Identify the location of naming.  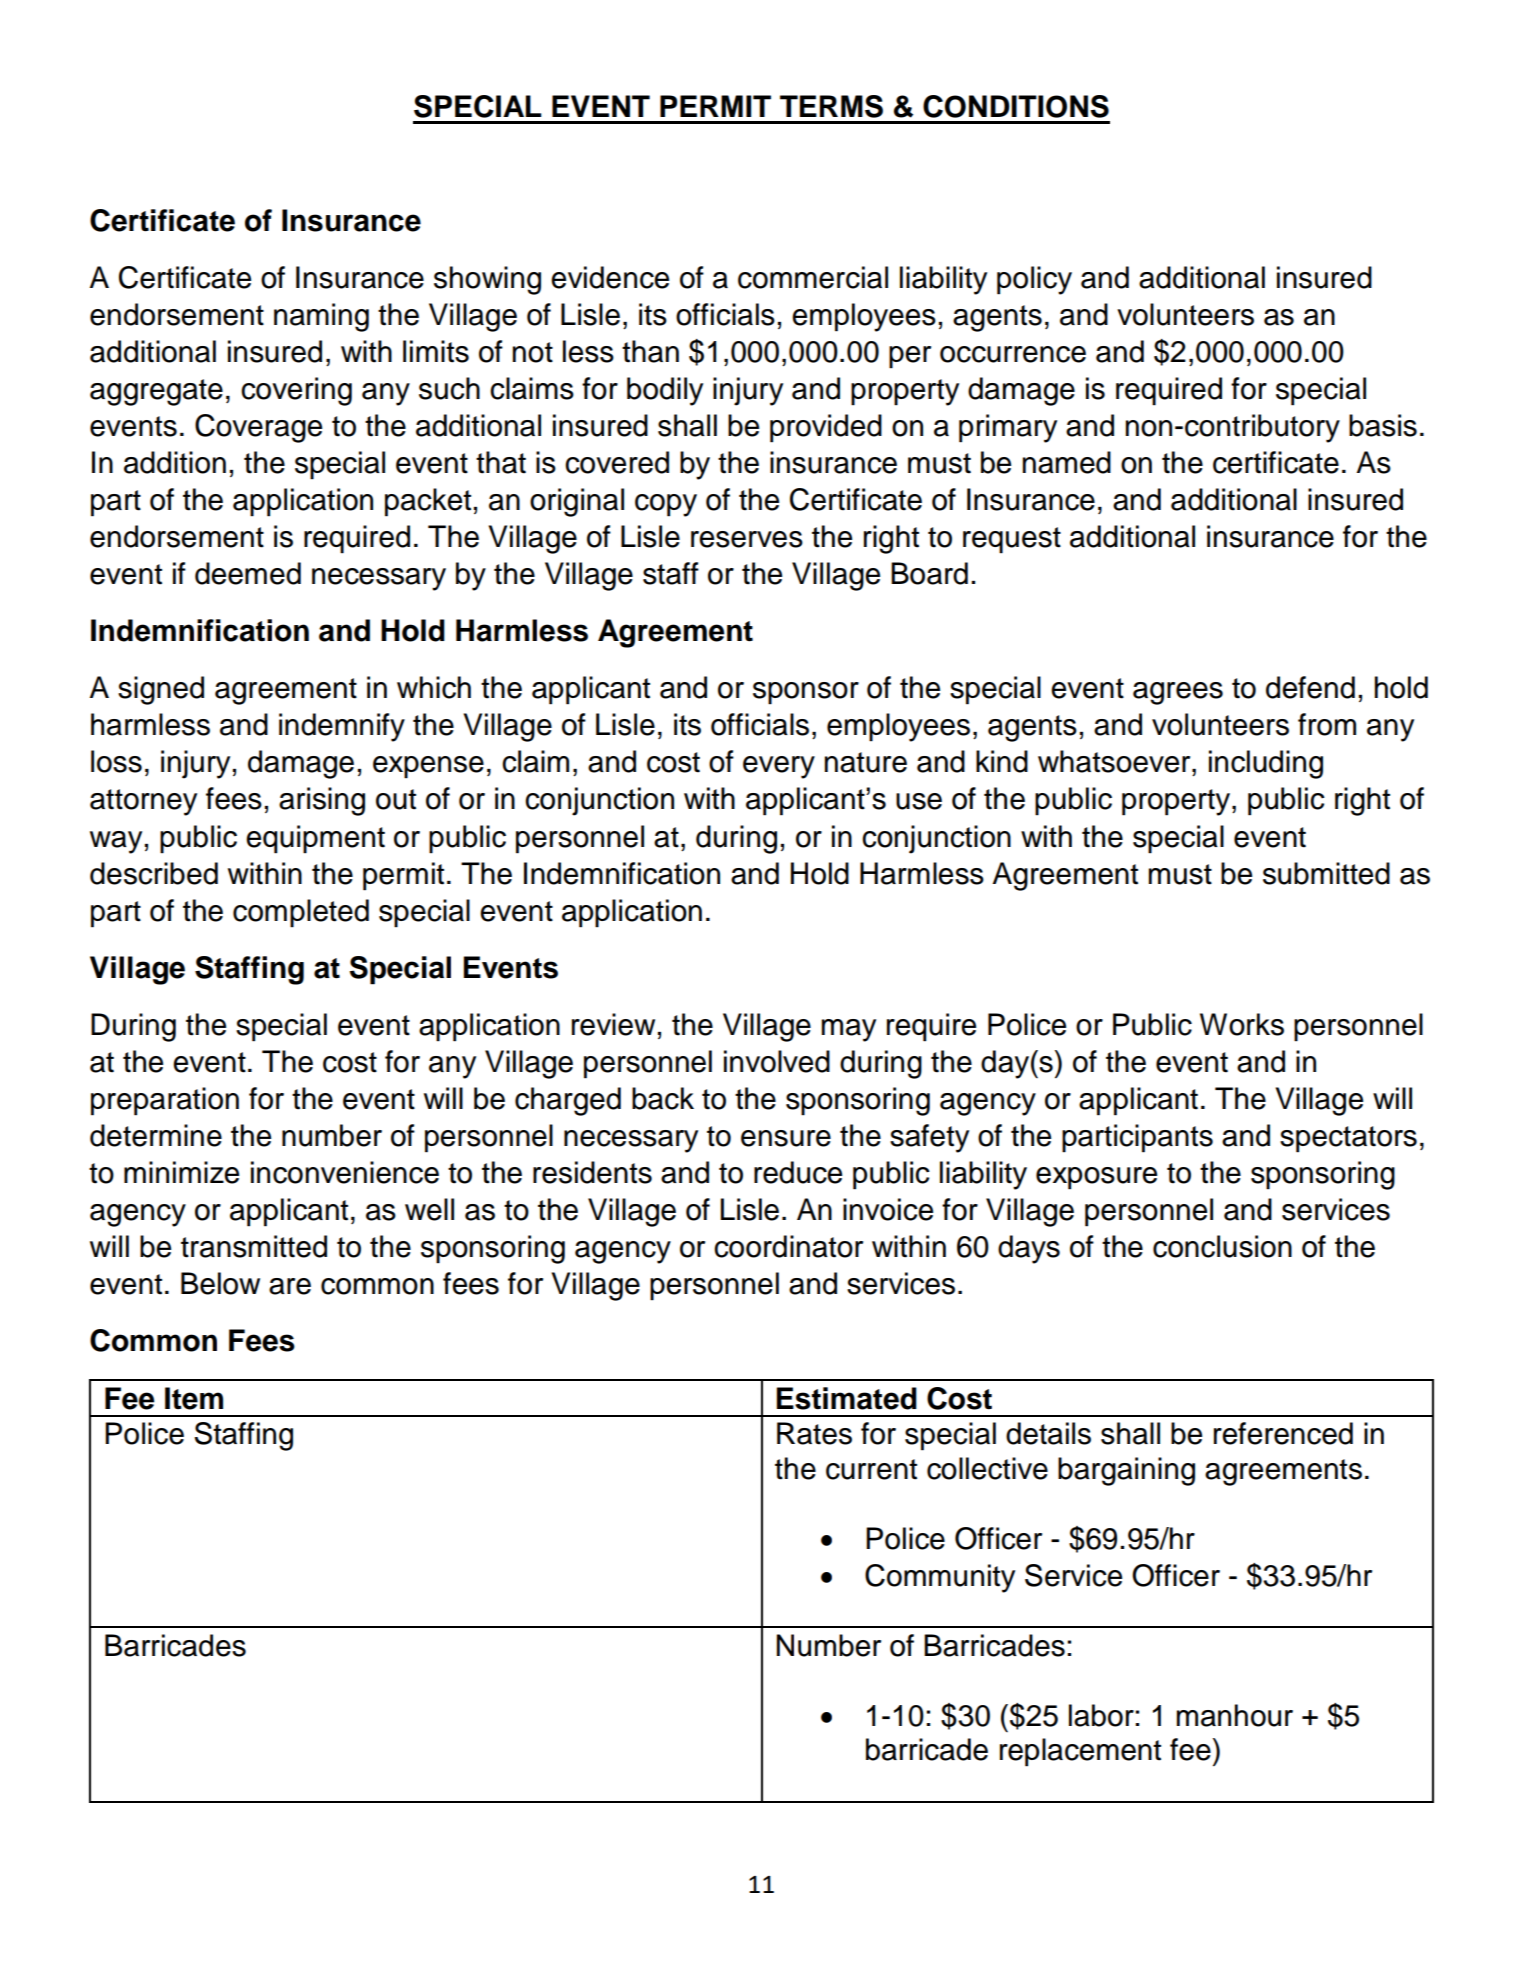
(321, 317).
